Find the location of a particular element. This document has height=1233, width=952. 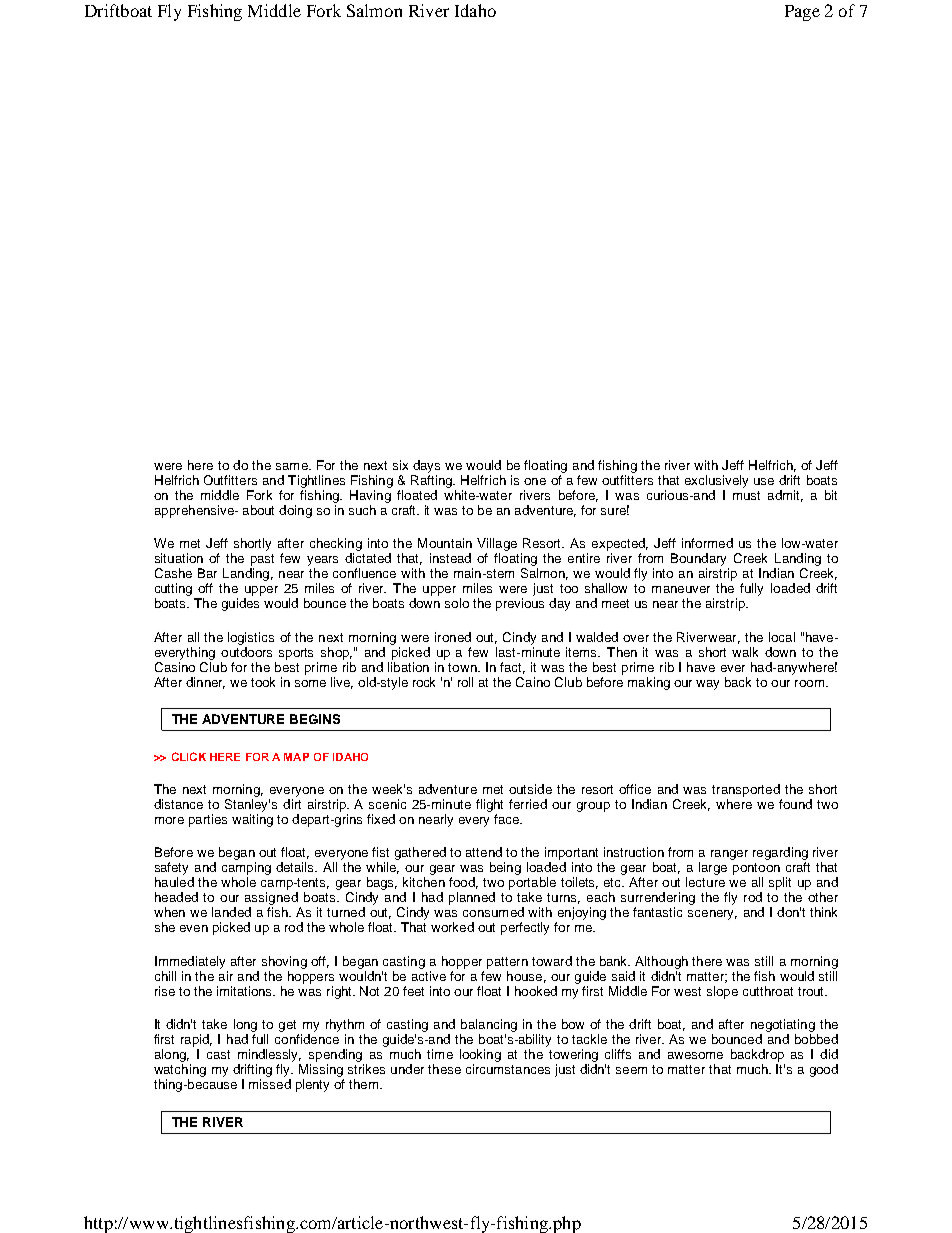

past is located at coordinates (262, 561).
